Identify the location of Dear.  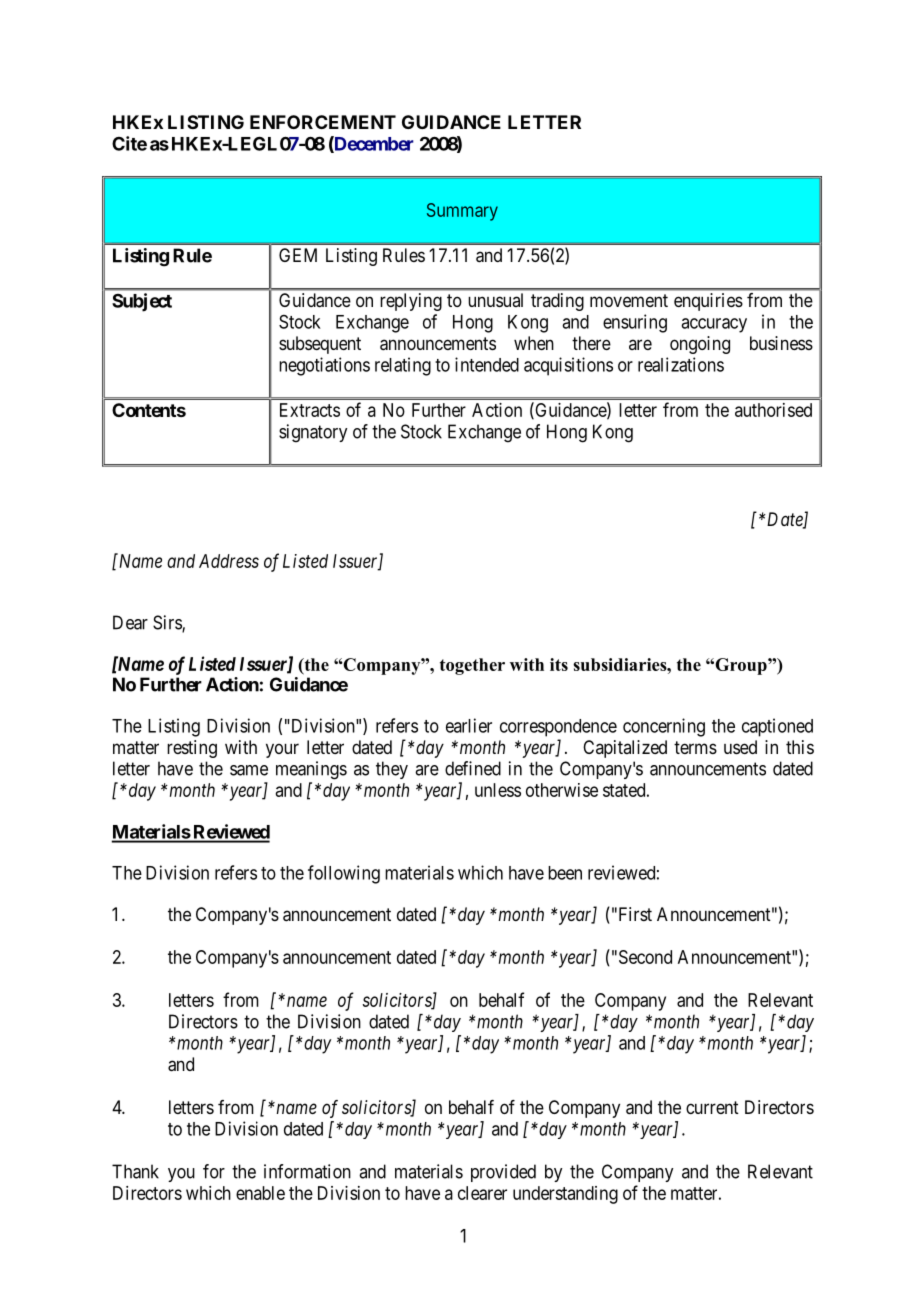
(130, 622).
